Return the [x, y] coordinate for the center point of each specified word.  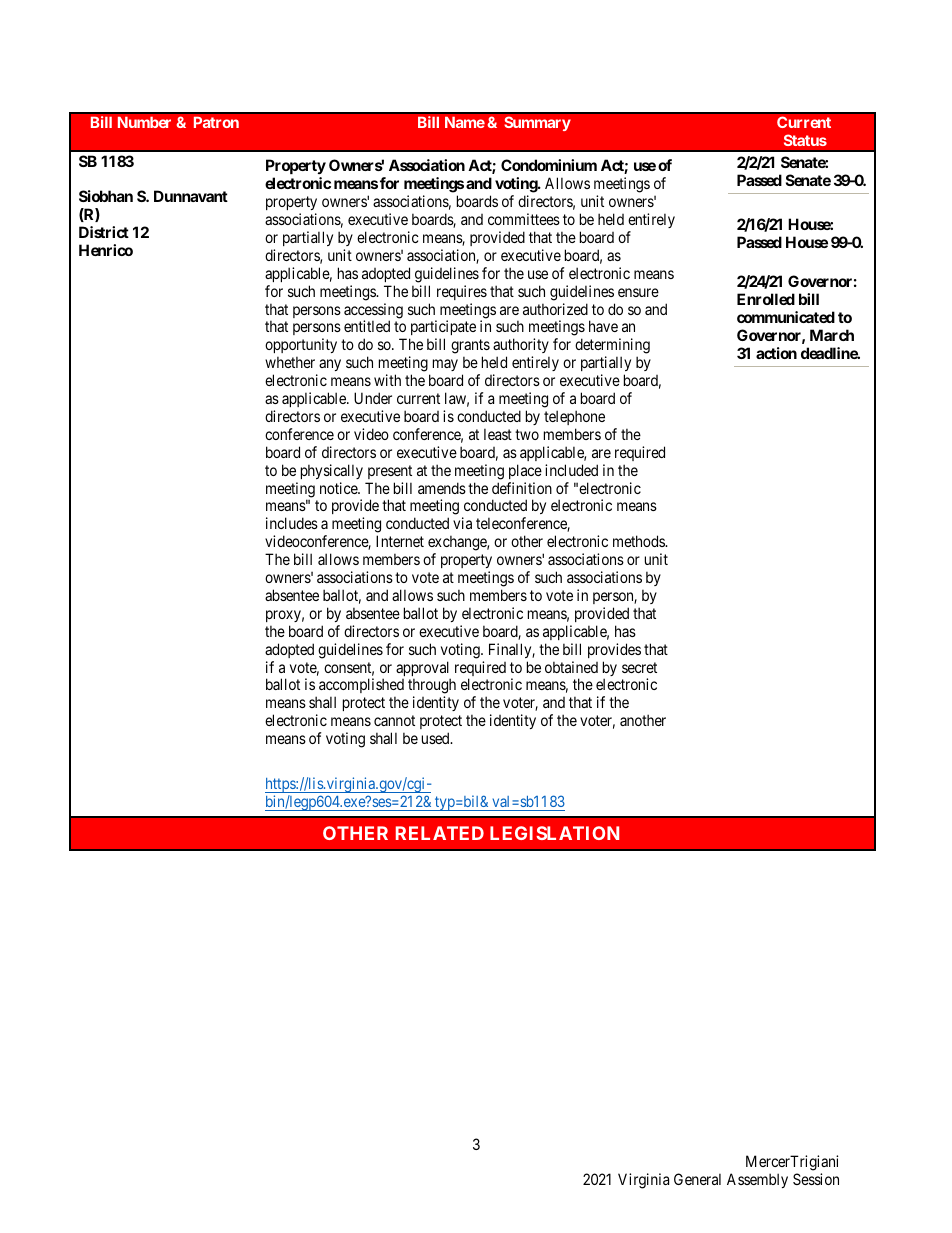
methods [639, 541]
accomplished [361, 687]
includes [292, 523]
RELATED [440, 833]
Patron [216, 122]
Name [465, 122]
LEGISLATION [554, 833]
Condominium [549, 165]
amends [442, 488]
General [697, 1179]
